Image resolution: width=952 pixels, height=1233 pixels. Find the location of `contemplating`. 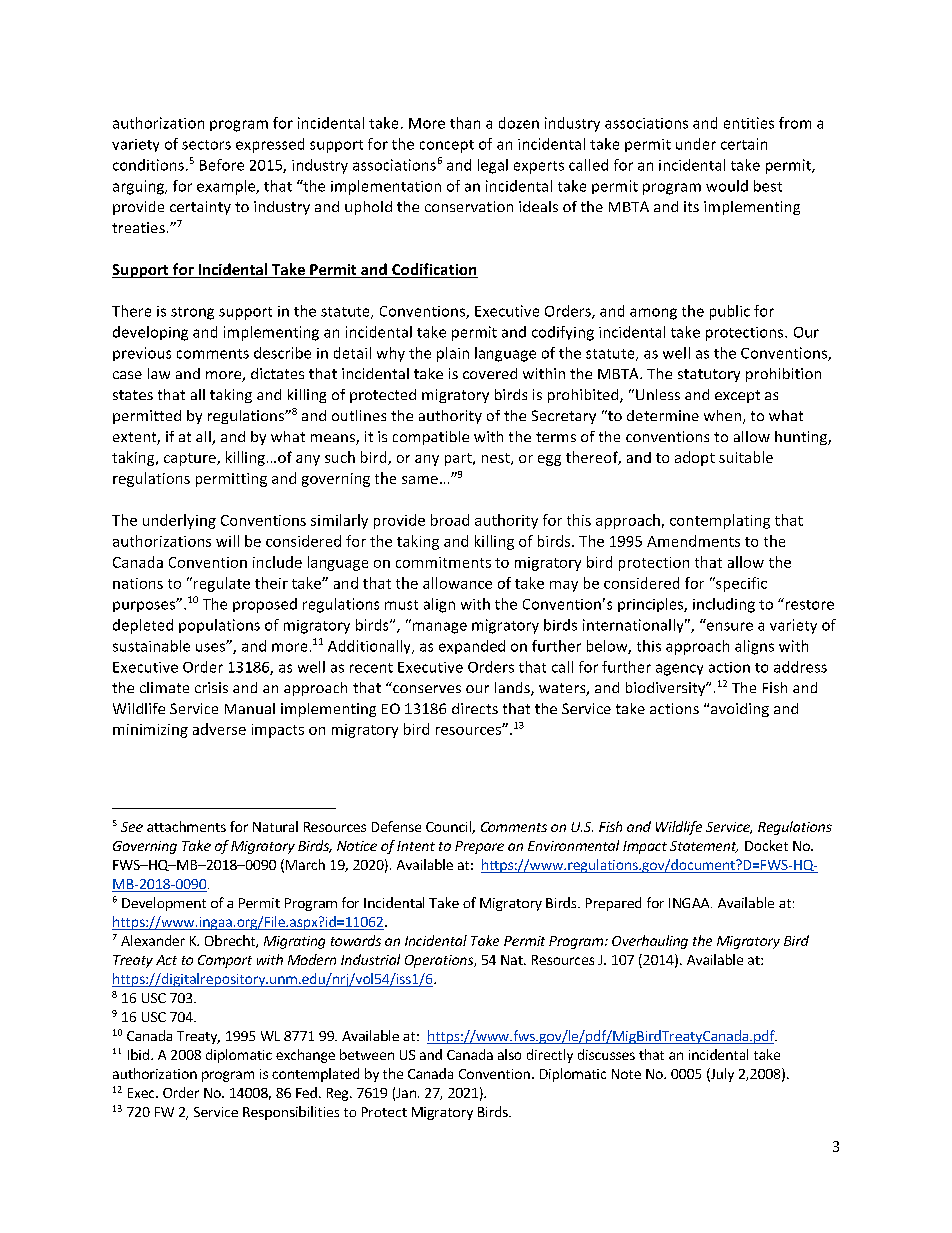

contemplating is located at coordinates (720, 521).
